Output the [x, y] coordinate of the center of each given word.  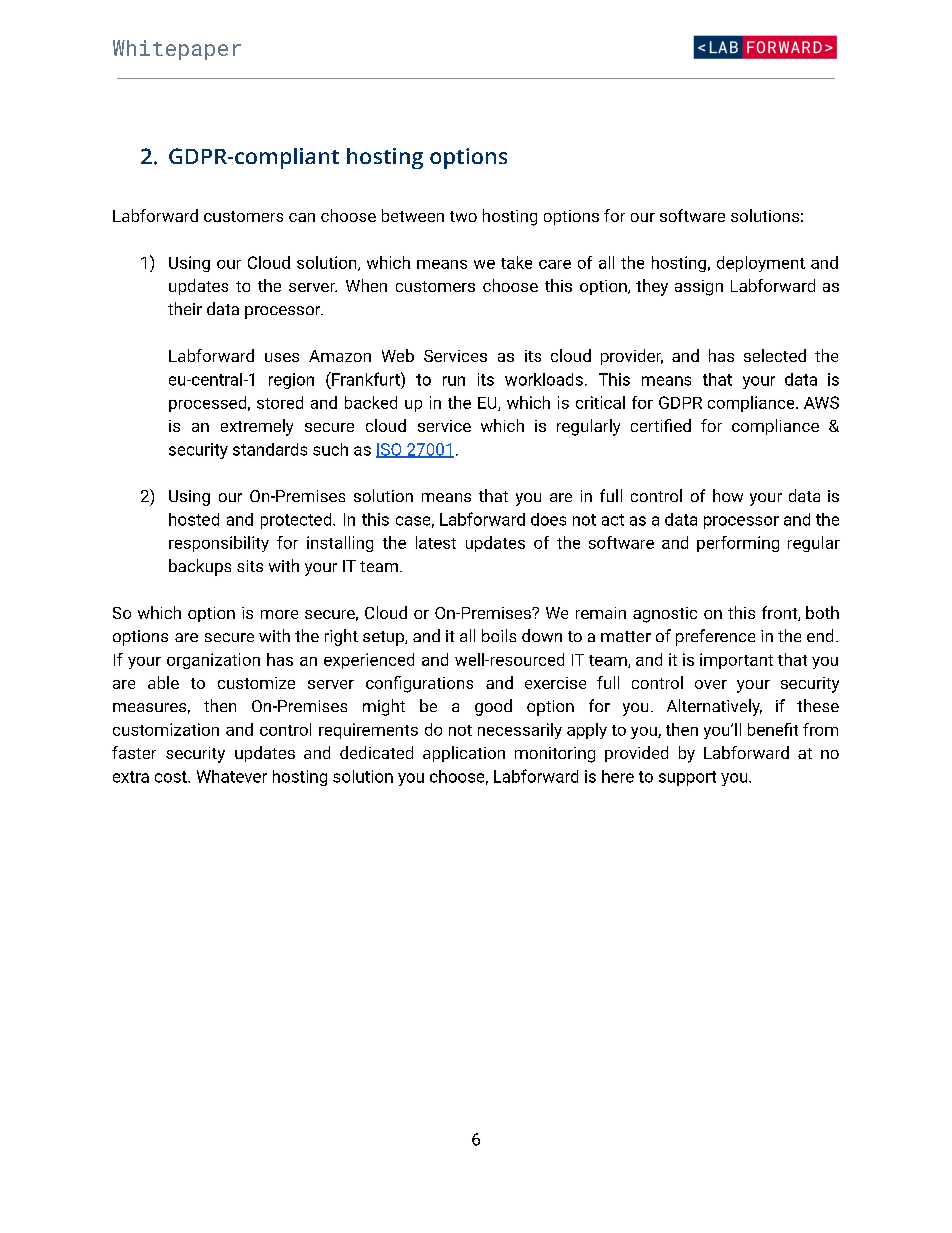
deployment [761, 264]
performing [738, 544]
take [516, 262]
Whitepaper [177, 50]
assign [699, 288]
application [464, 754]
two [463, 216]
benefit [773, 729]
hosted [194, 519]
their [185, 308]
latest [436, 542]
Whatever [232, 776]
